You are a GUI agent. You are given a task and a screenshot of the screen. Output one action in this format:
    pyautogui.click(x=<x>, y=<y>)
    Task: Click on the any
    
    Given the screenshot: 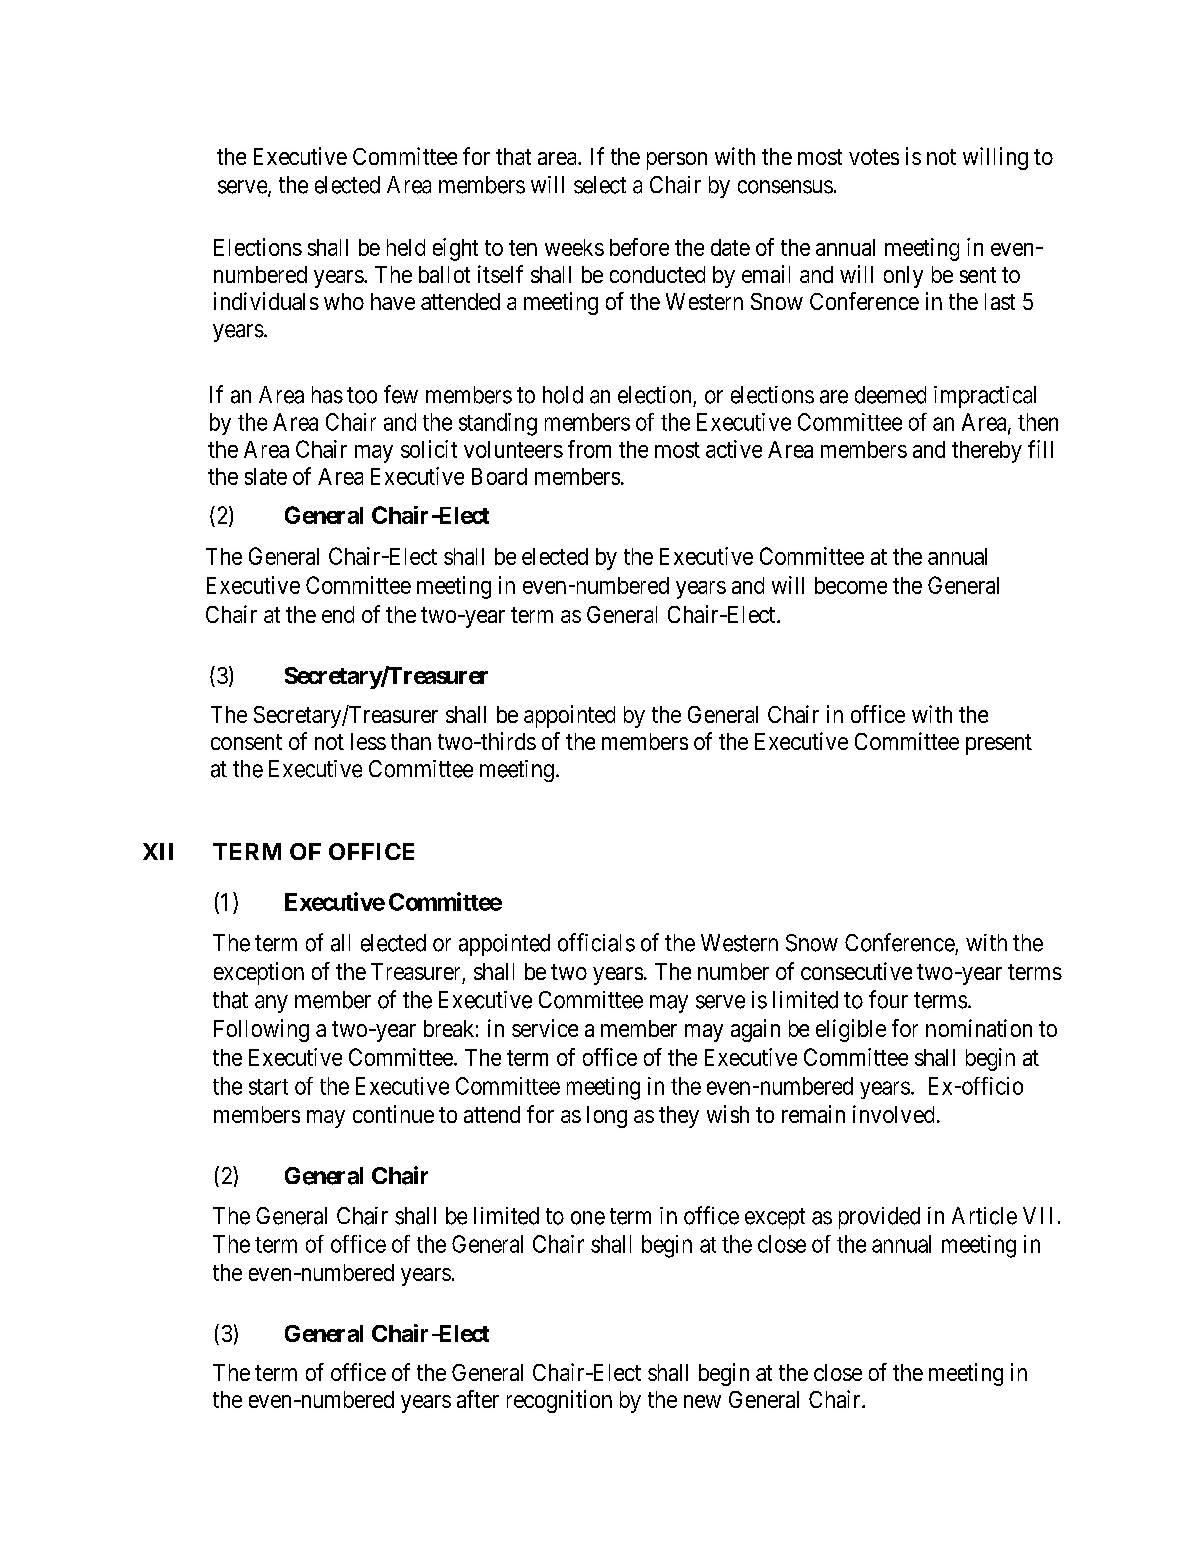 What is the action you would take?
    pyautogui.click(x=271, y=1004)
